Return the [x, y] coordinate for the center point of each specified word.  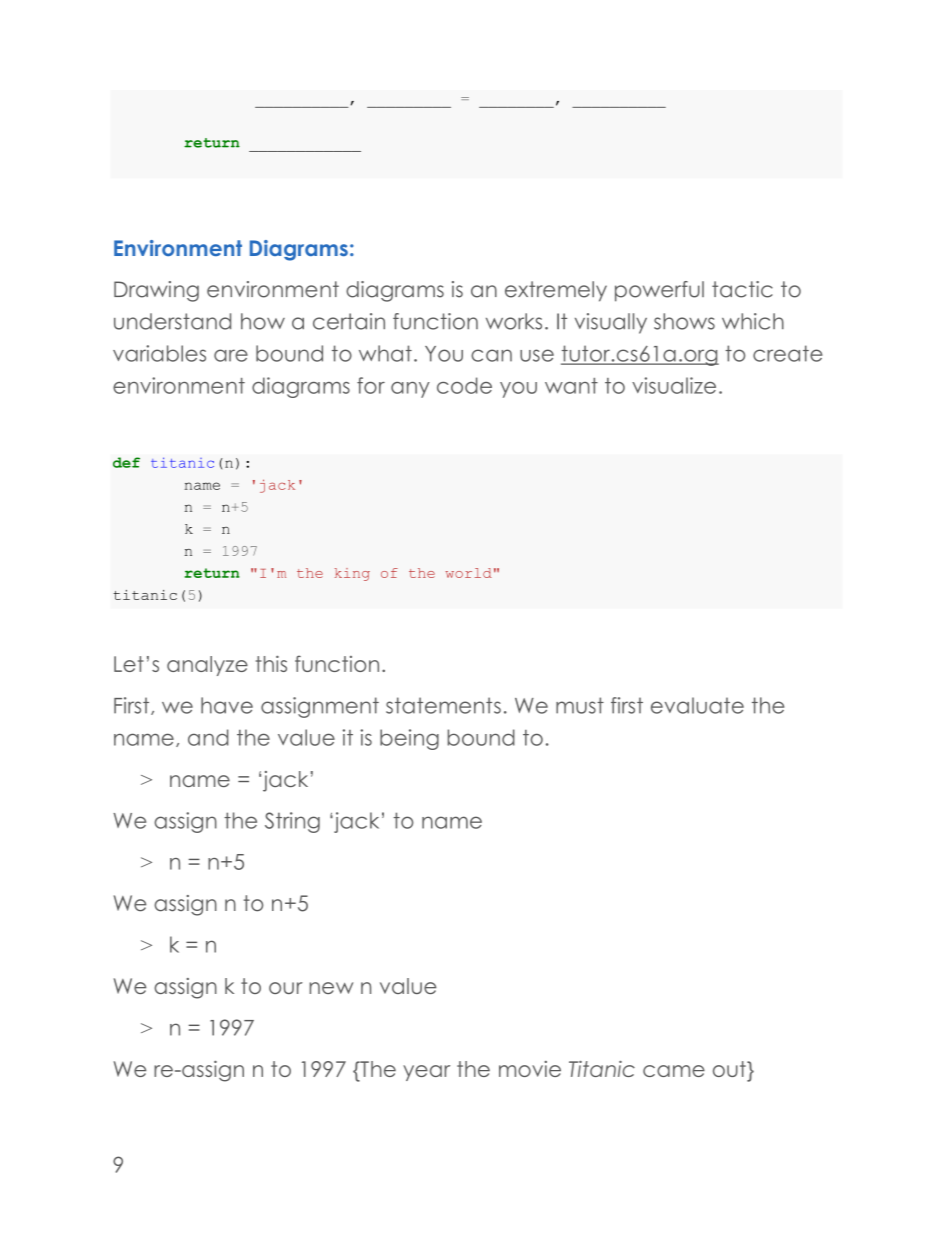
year [426, 1073]
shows [684, 321]
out [730, 1069]
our [286, 988]
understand [172, 321]
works [514, 321]
